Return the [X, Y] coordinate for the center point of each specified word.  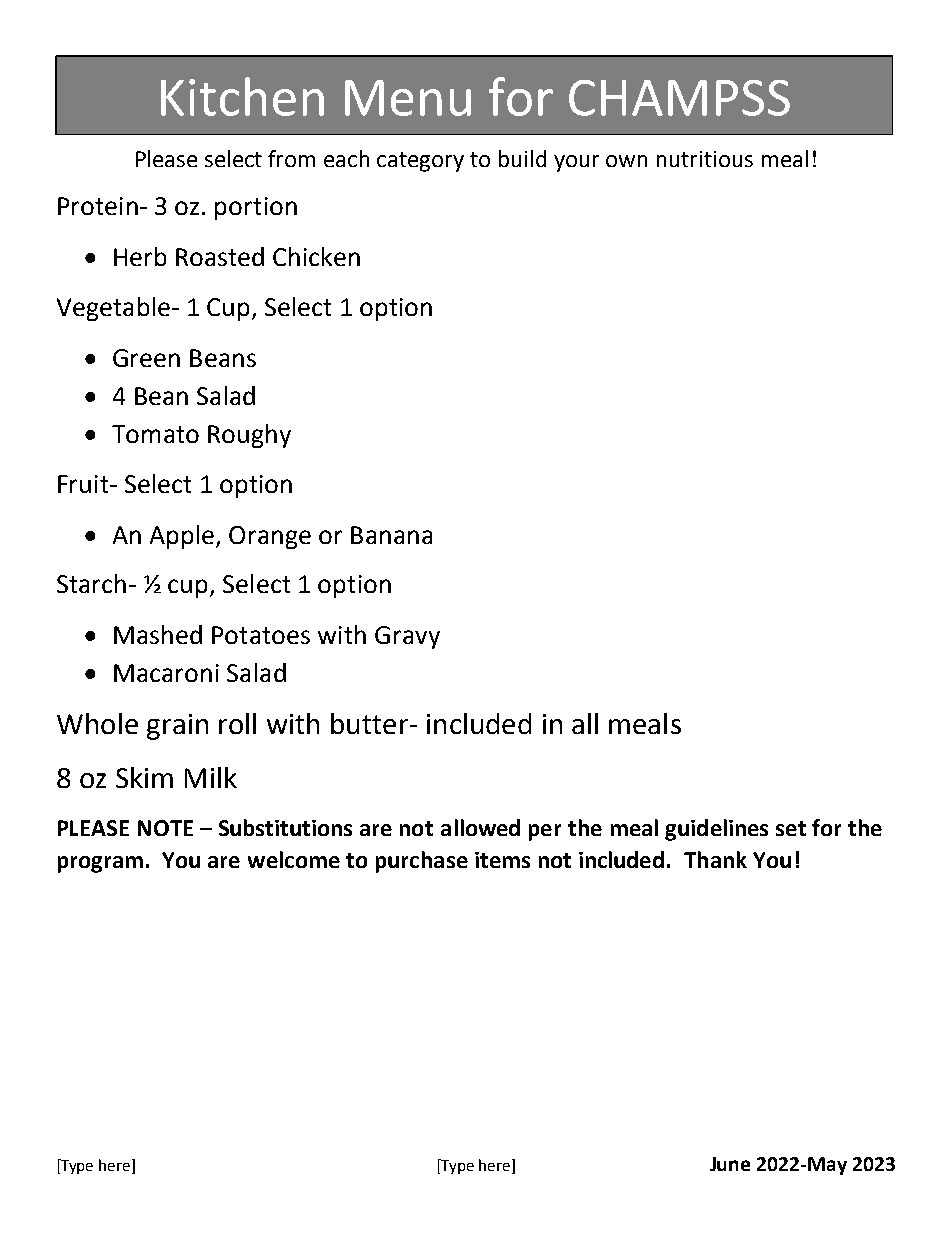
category [420, 162]
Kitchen [242, 96]
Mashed [158, 634]
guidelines [716, 830]
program [100, 864]
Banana [391, 535]
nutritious [705, 159]
